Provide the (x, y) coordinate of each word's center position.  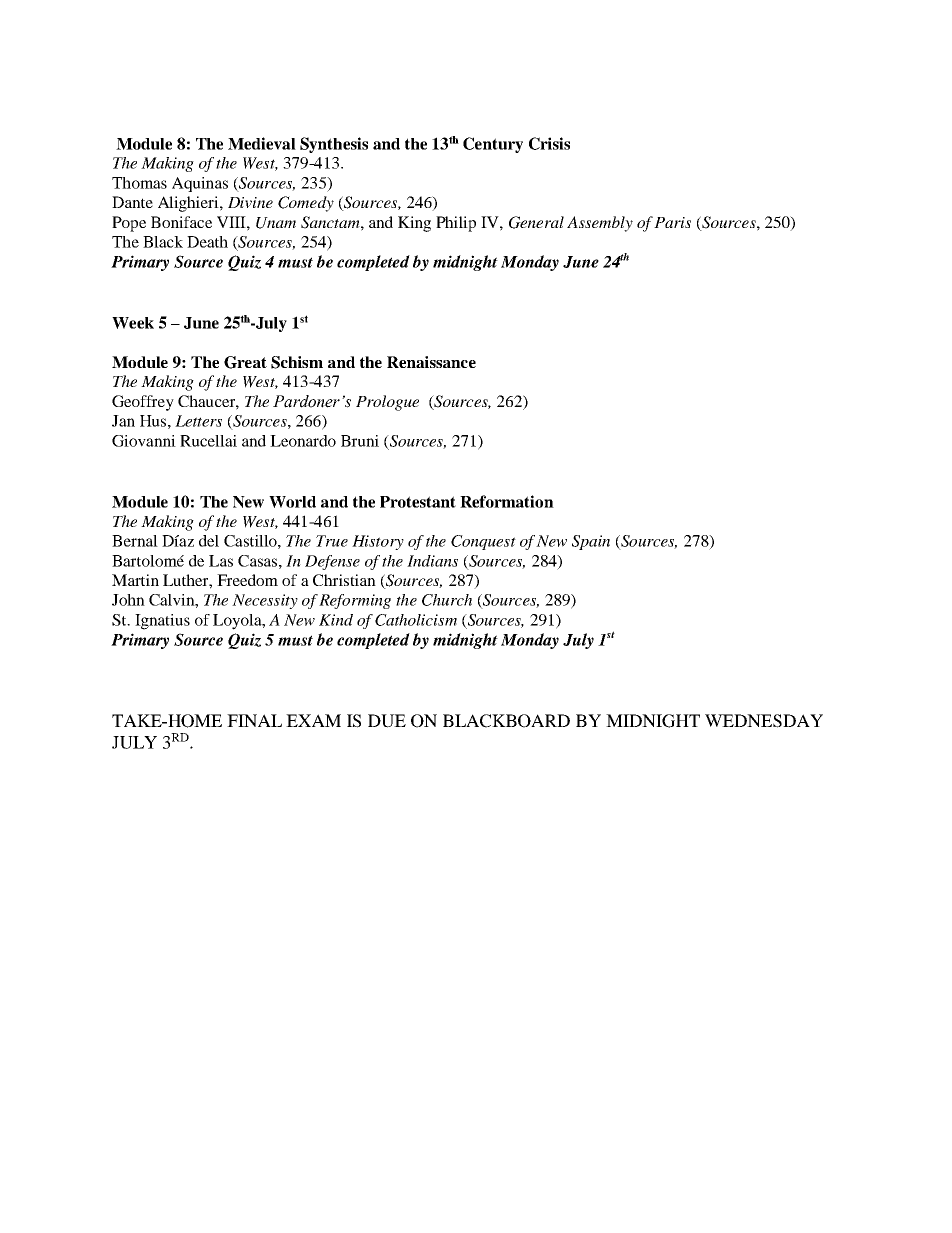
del (209, 541)
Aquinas (200, 184)
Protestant (418, 502)
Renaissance (431, 362)
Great (245, 362)
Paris (672, 222)
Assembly (600, 224)
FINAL (254, 720)
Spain (591, 542)
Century (493, 145)
